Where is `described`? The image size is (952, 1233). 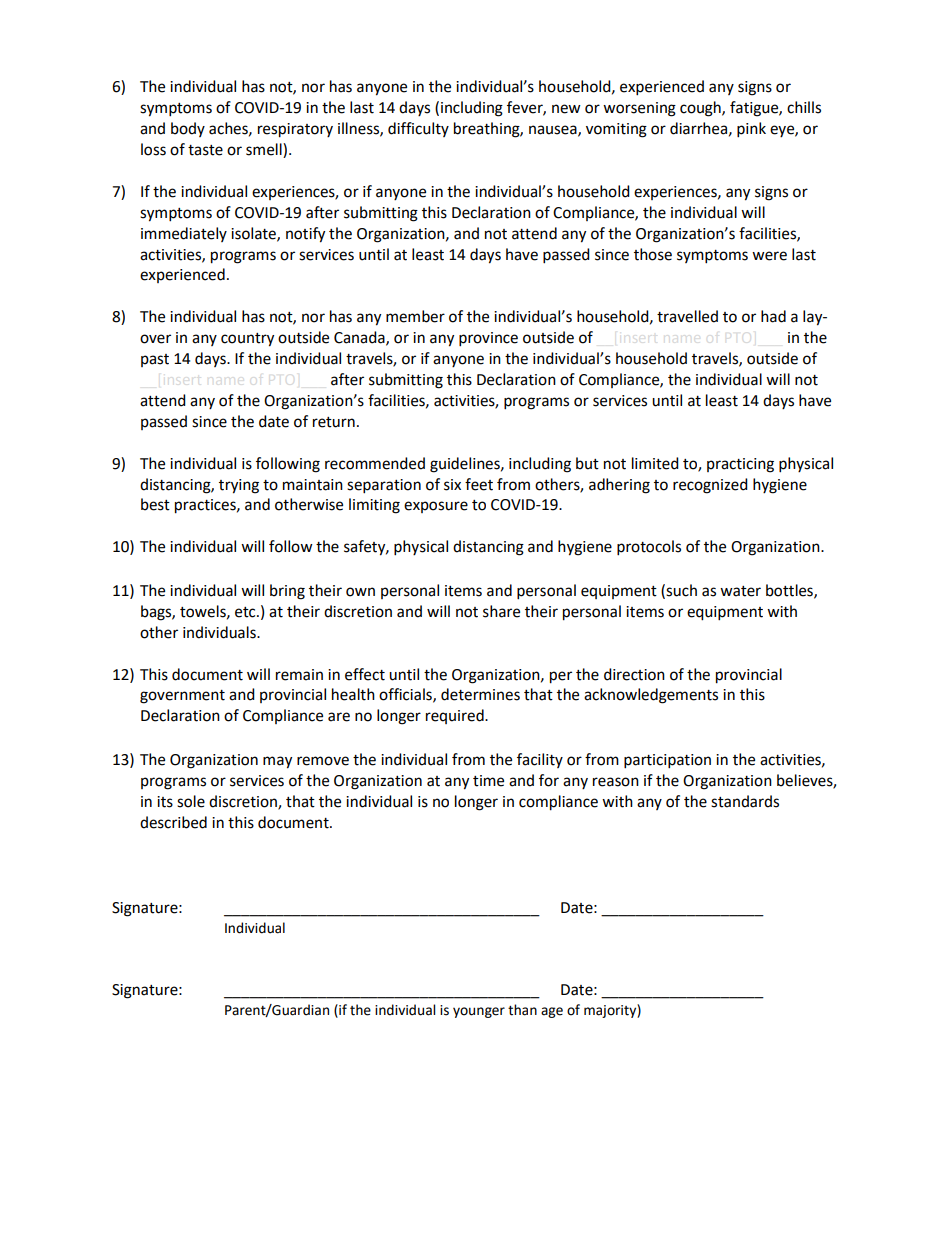
described is located at coordinates (173, 822).
